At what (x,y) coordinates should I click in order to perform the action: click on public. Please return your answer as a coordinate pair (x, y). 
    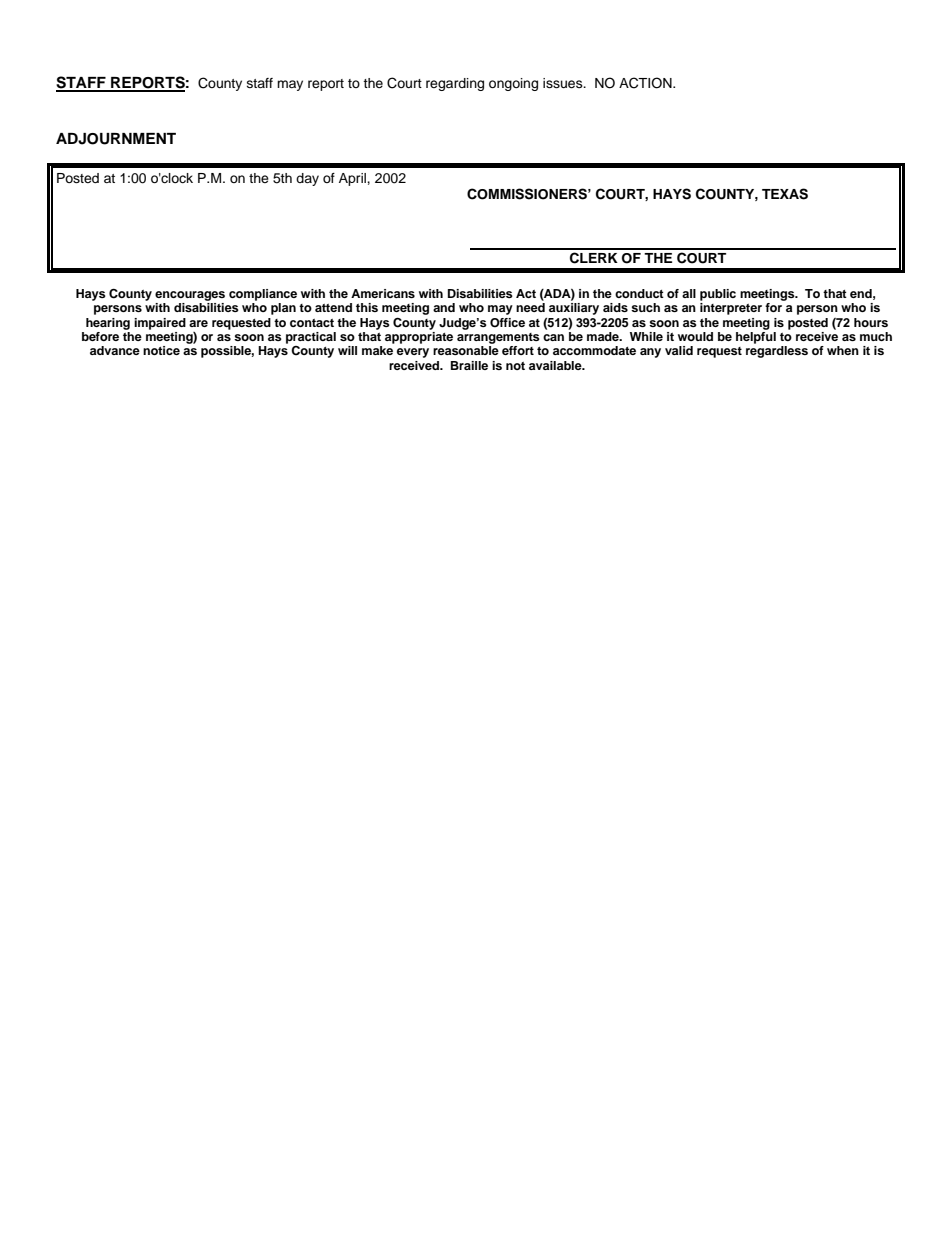
    Looking at the image, I should click on (718, 295).
